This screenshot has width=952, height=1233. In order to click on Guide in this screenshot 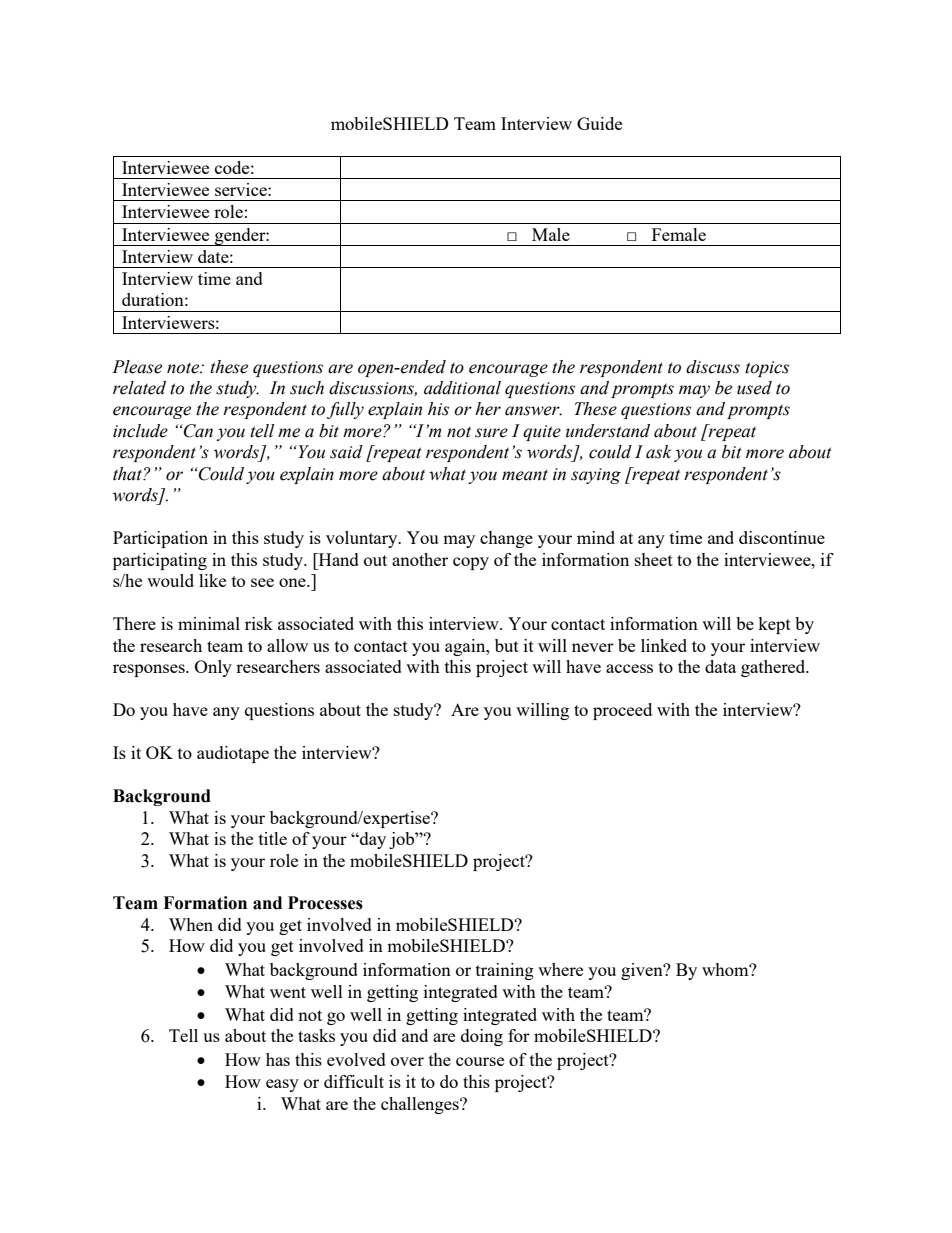, I will do `click(599, 123)`.
